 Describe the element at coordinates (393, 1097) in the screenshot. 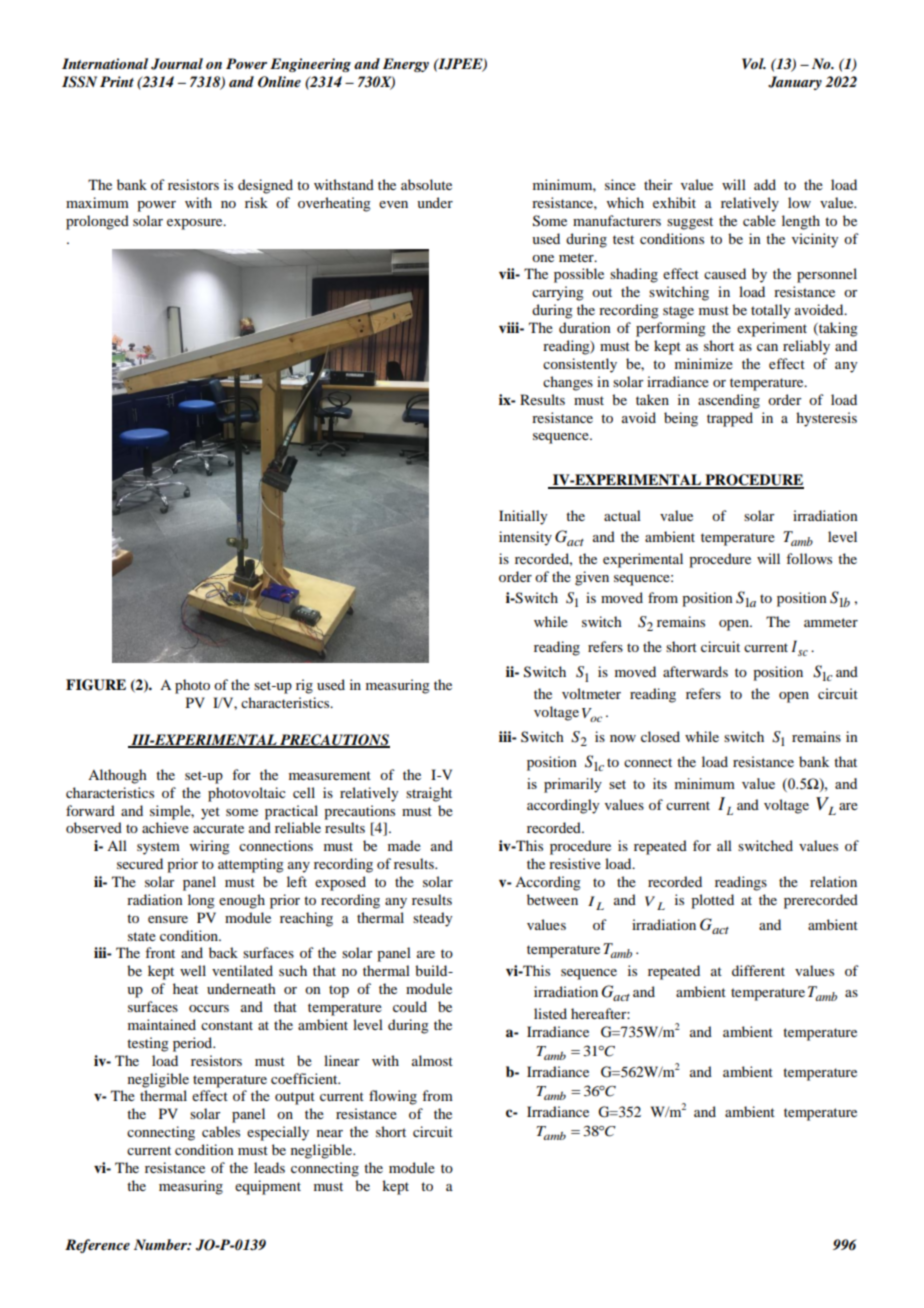

I see `flowing` at that location.
